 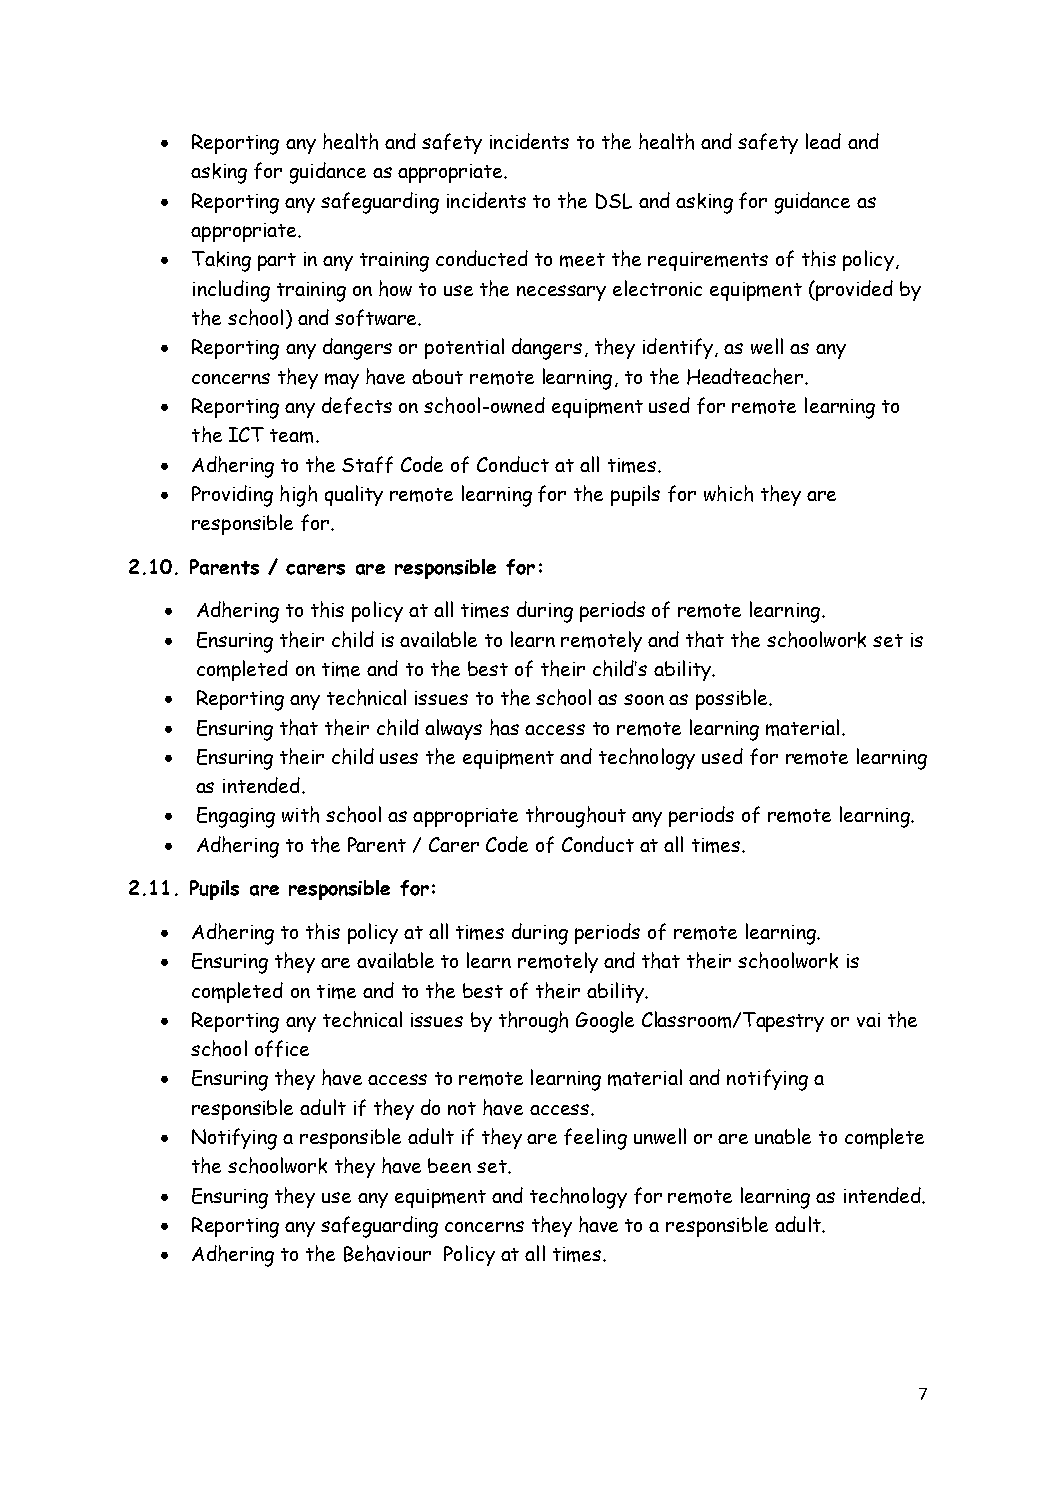 I want to click on always, so click(x=453, y=729).
